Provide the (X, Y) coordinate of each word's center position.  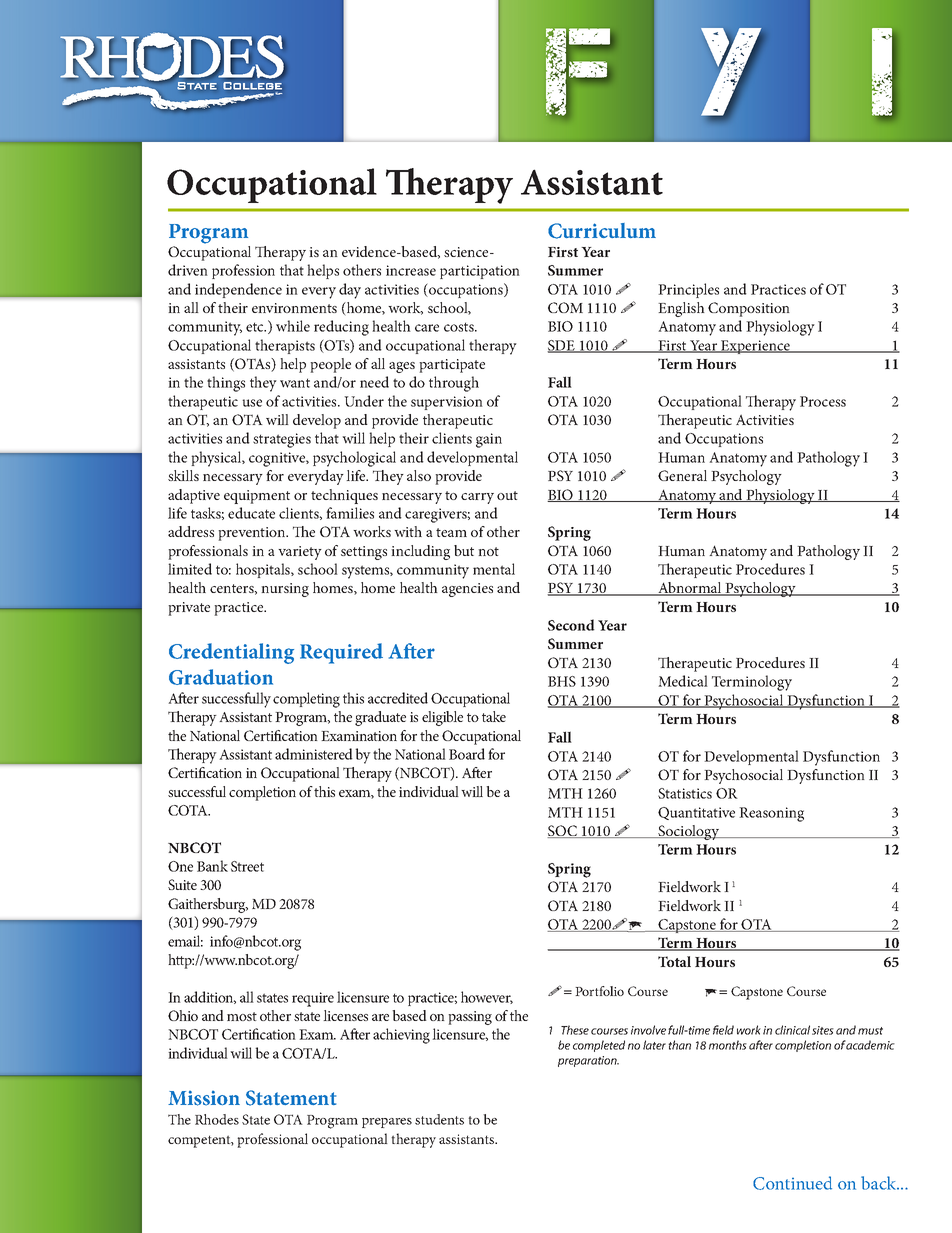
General (682, 475)
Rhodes (217, 1119)
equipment (257, 497)
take (494, 716)
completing (306, 700)
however (487, 997)
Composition (749, 309)
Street (247, 866)
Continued (792, 1183)
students (439, 1119)
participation (480, 272)
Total (674, 961)
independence (238, 290)
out (507, 495)
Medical (683, 681)
